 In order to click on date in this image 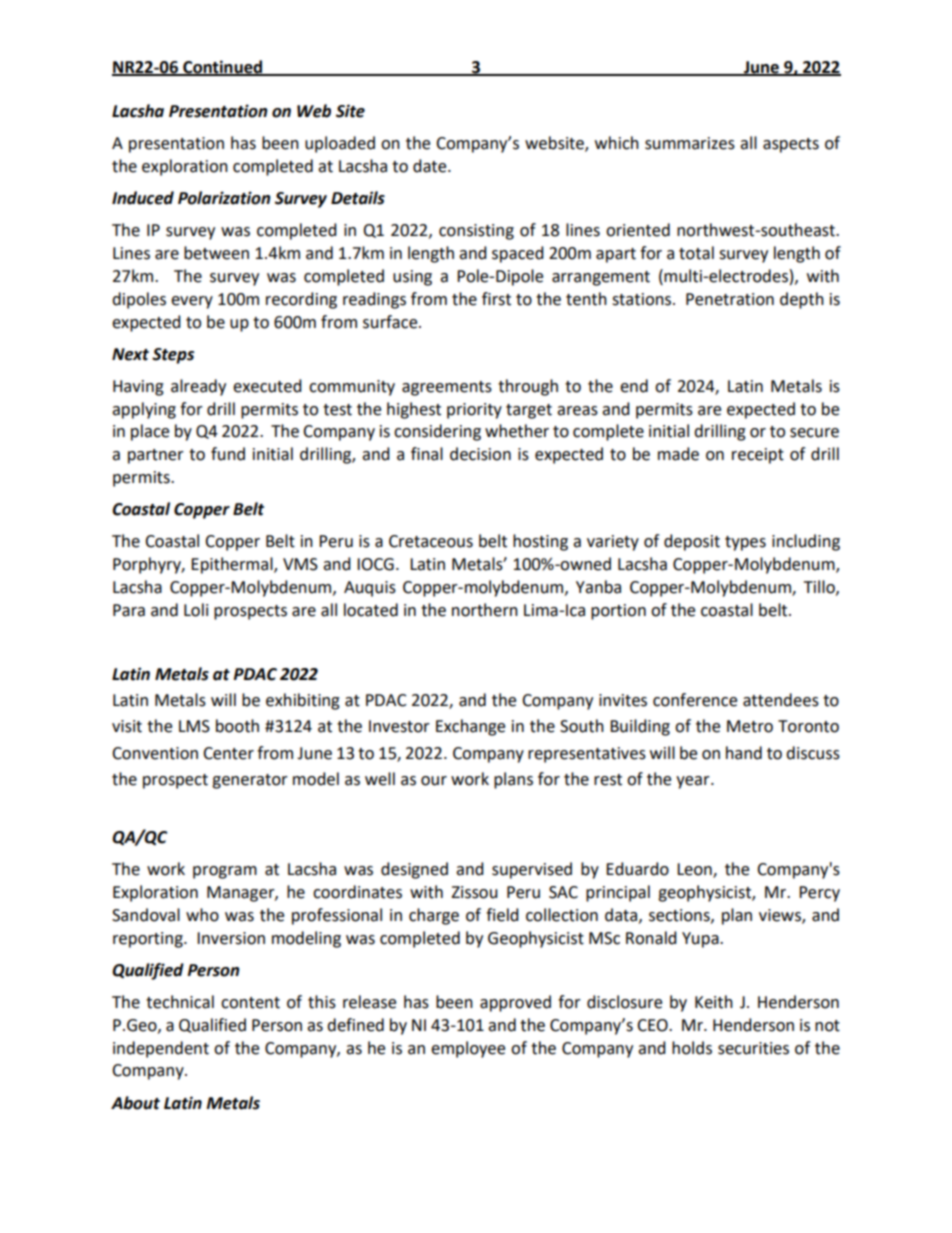, I will do `click(431, 166)`.
